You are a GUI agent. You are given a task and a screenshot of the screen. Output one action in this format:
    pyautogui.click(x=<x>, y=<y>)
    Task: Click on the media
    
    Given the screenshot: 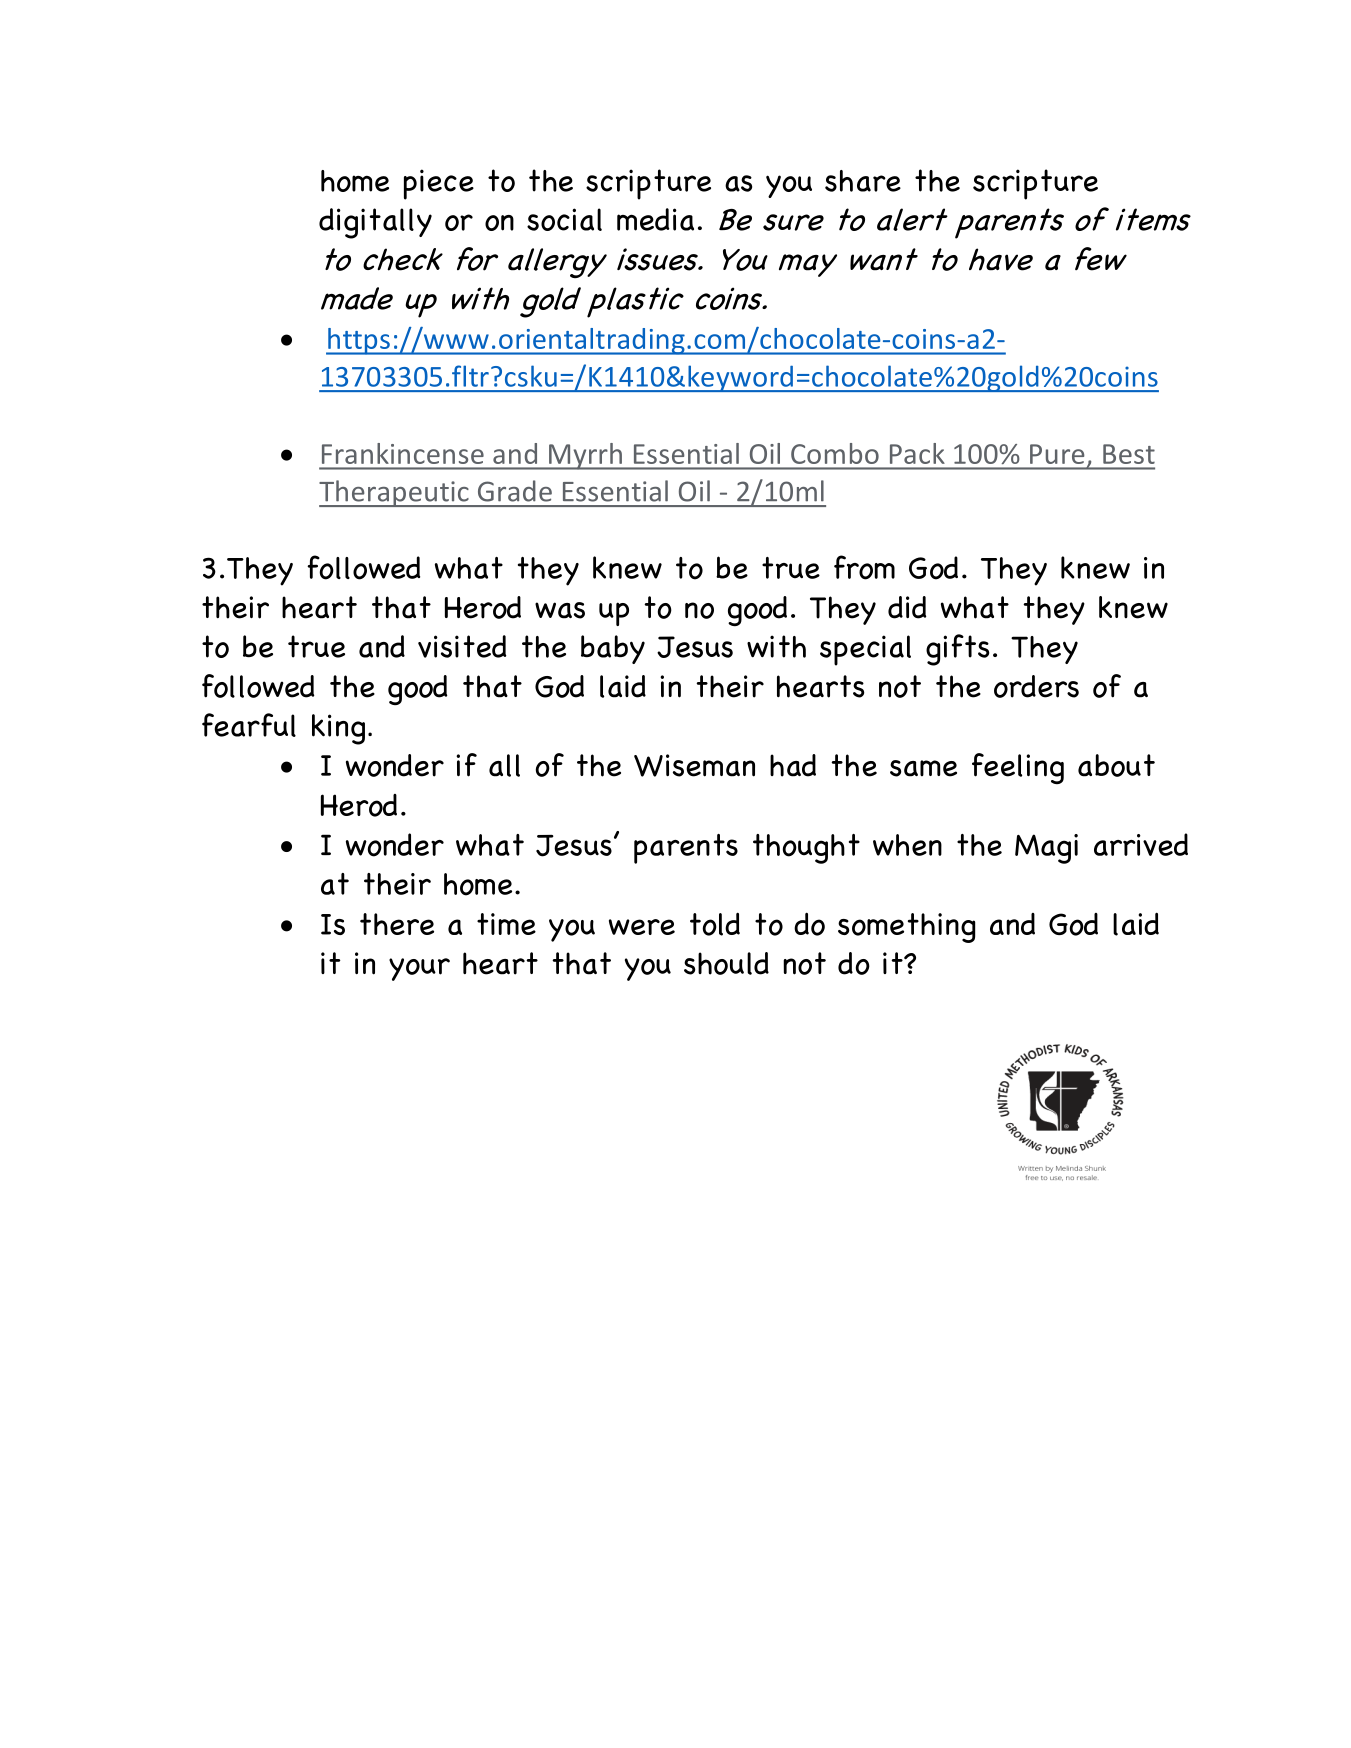 What is the action you would take?
    pyautogui.click(x=655, y=219)
